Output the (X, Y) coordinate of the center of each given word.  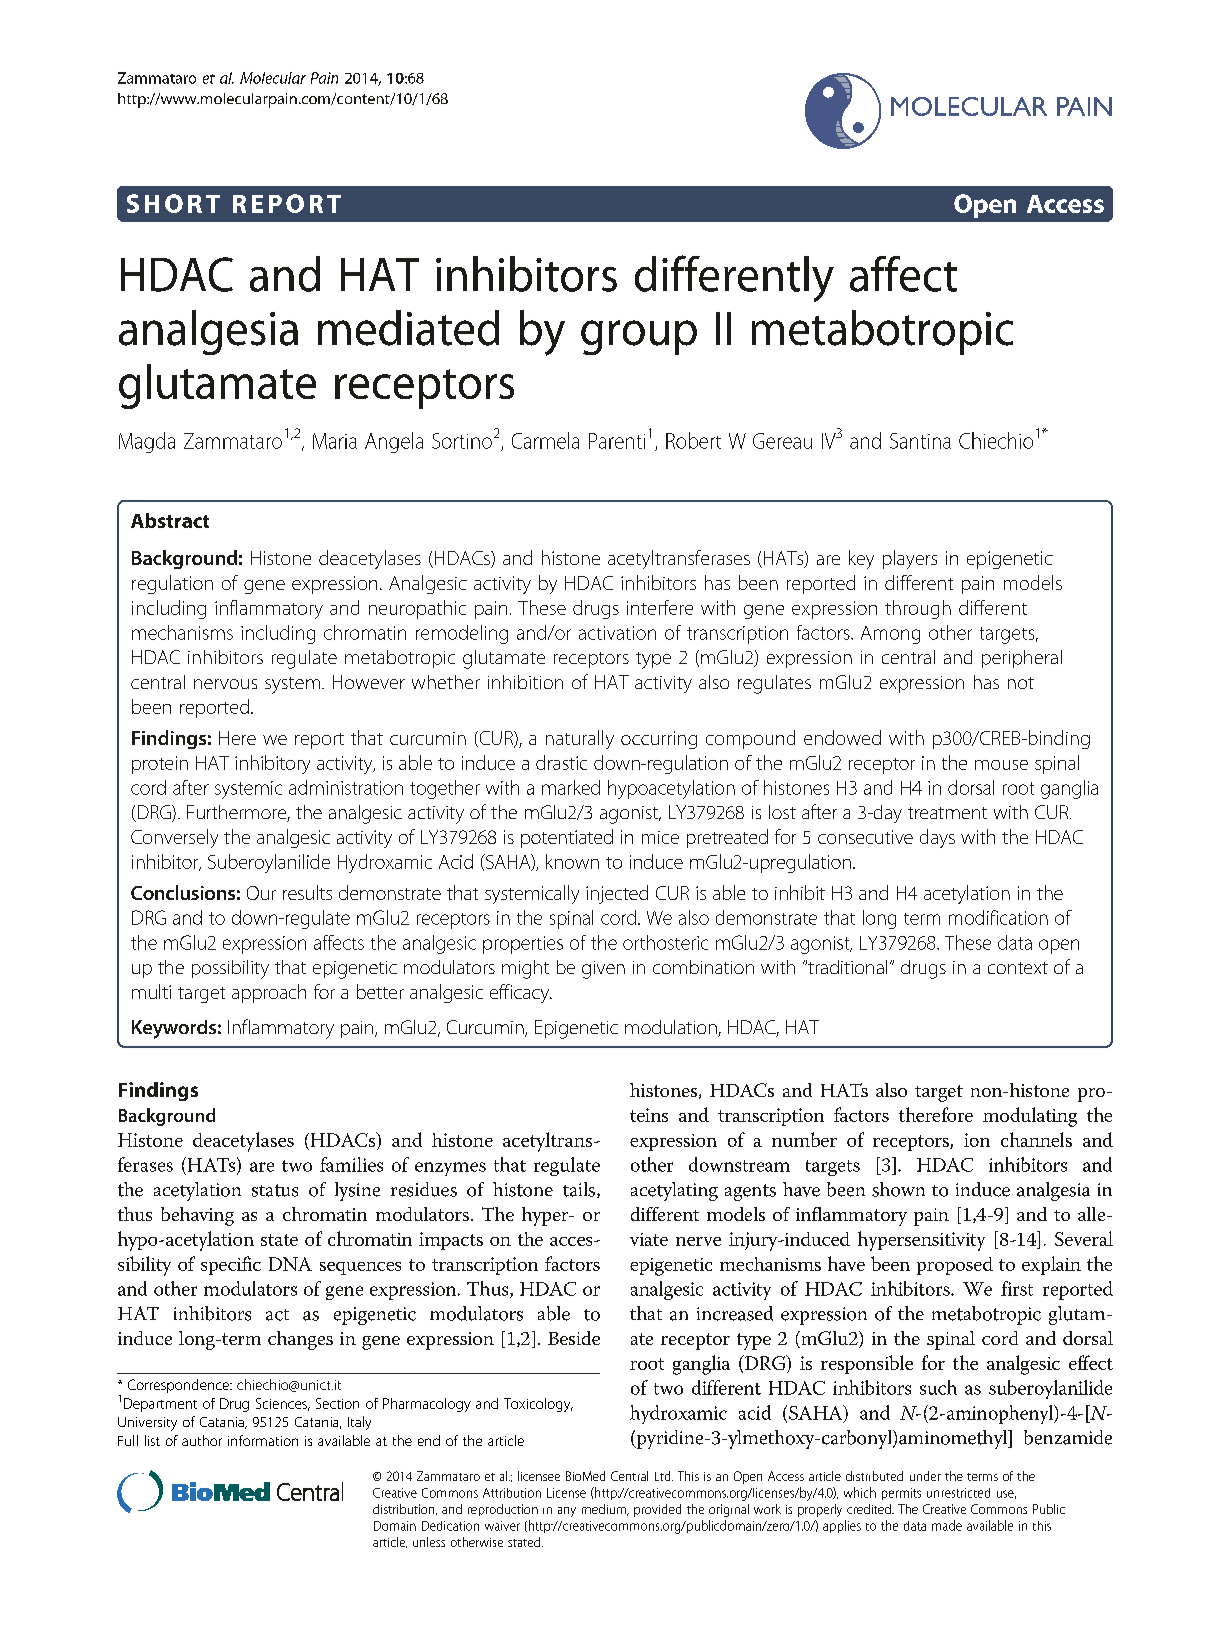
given (603, 970)
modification (998, 917)
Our (261, 893)
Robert (693, 440)
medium (605, 1510)
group (639, 337)
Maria (335, 441)
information (263, 1440)
